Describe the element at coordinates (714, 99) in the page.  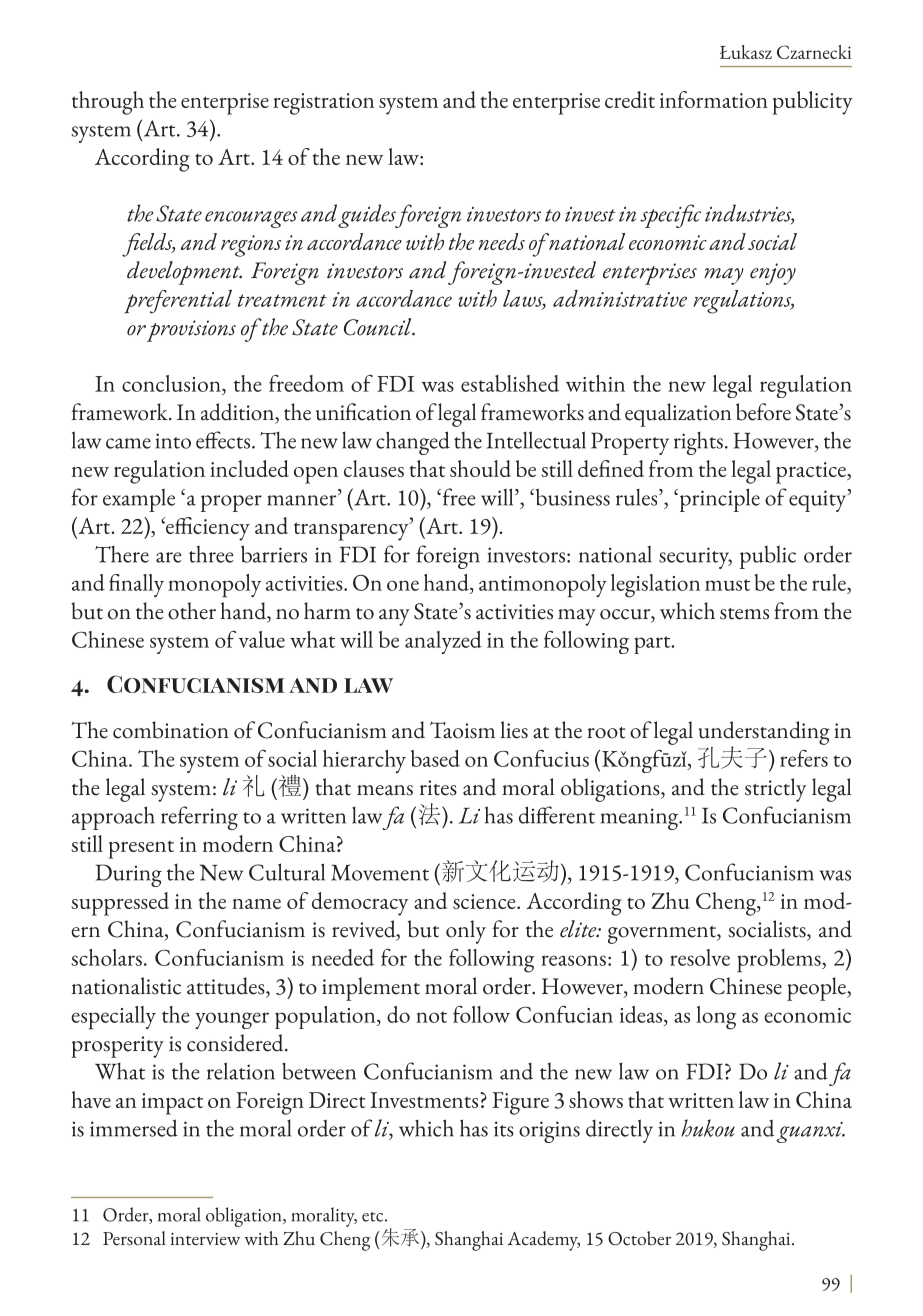
I see `information` at that location.
